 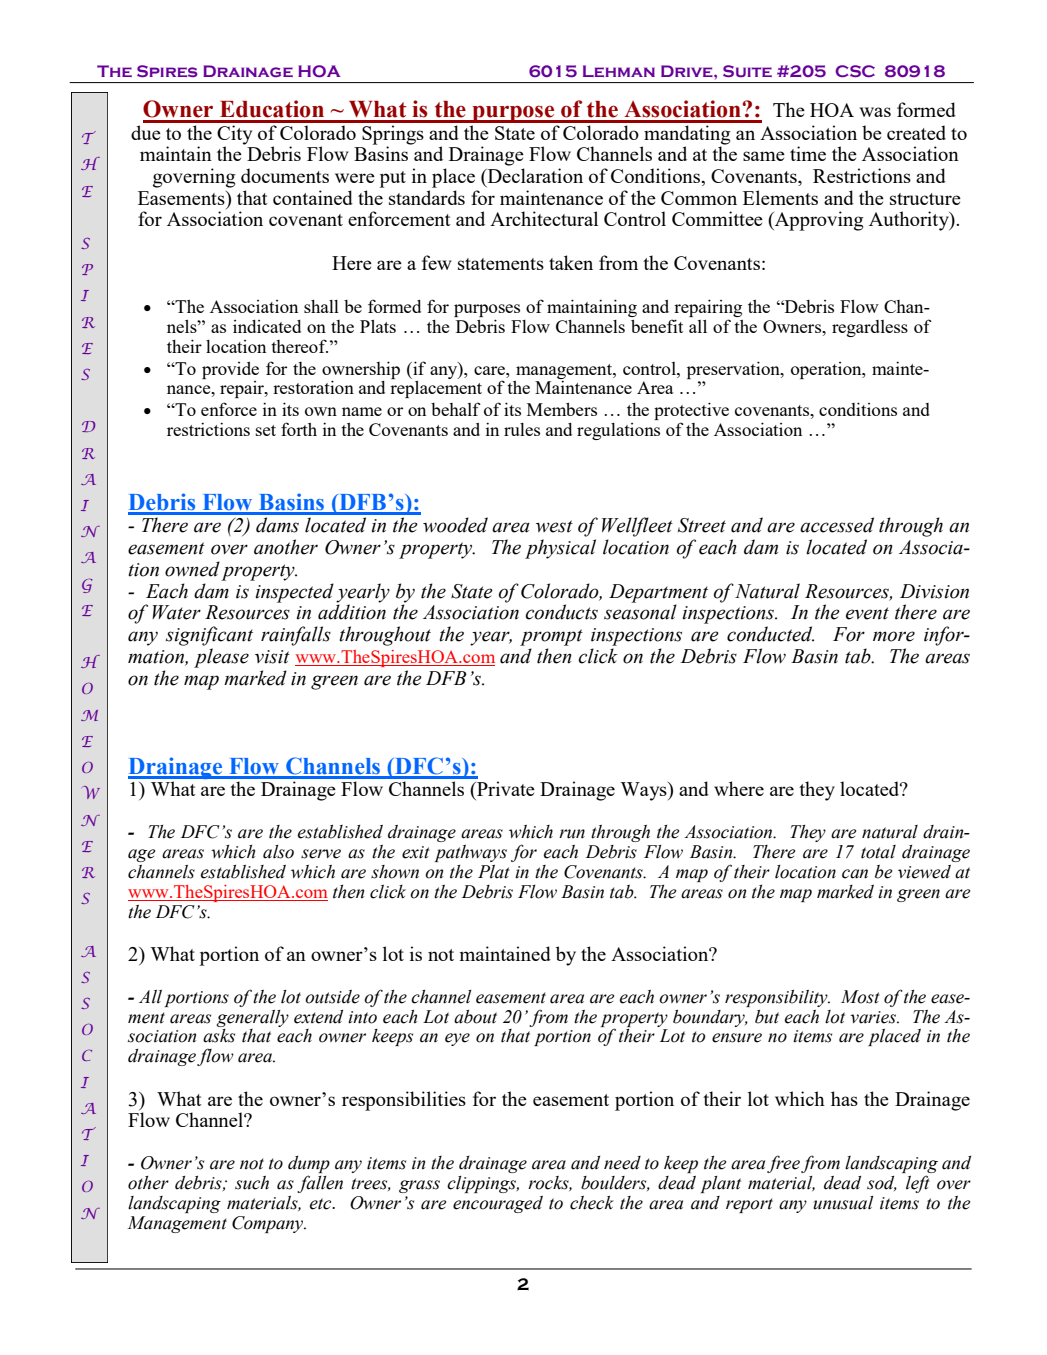 I want to click on contained, so click(x=313, y=197).
